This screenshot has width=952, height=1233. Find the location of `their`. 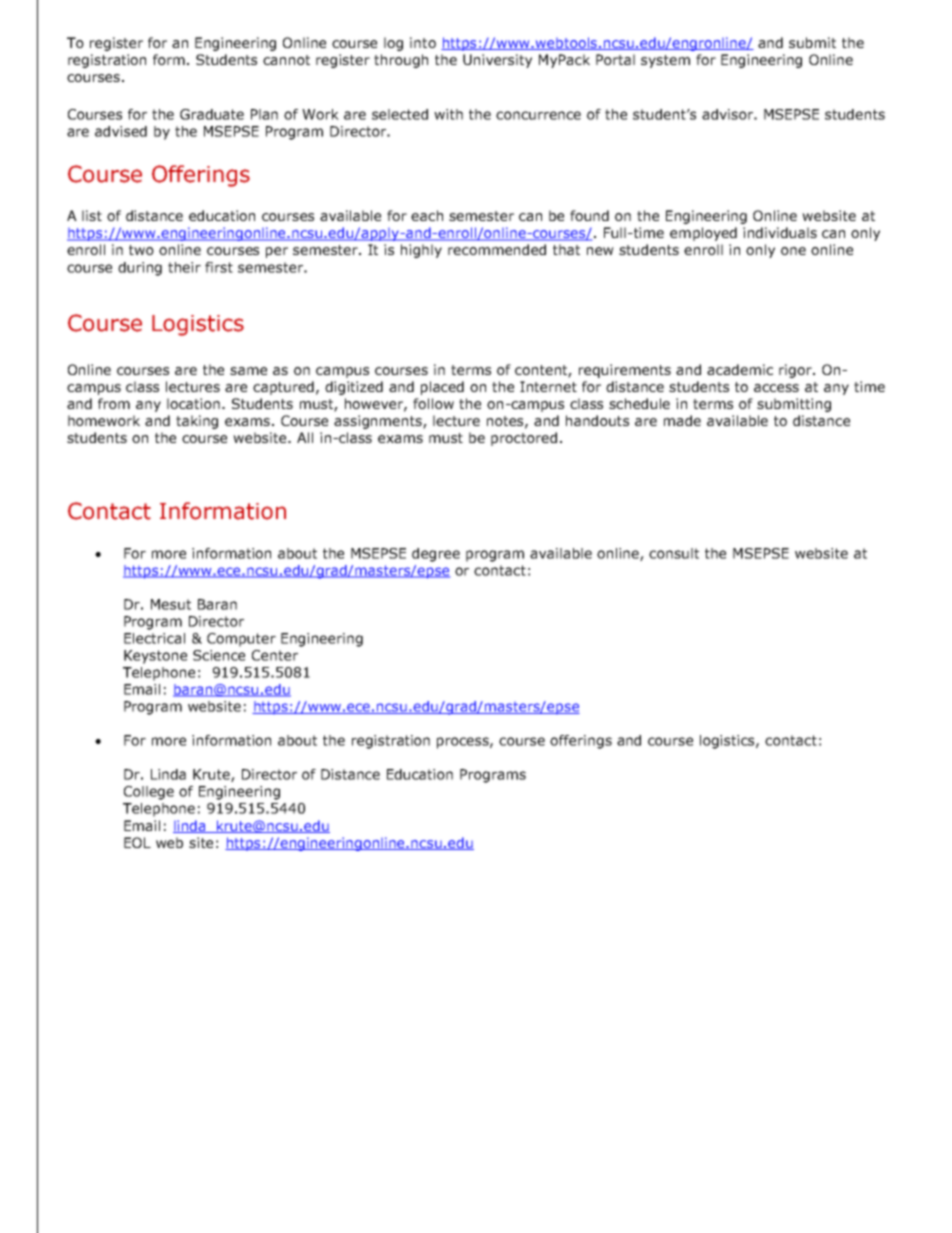

their is located at coordinates (184, 267).
